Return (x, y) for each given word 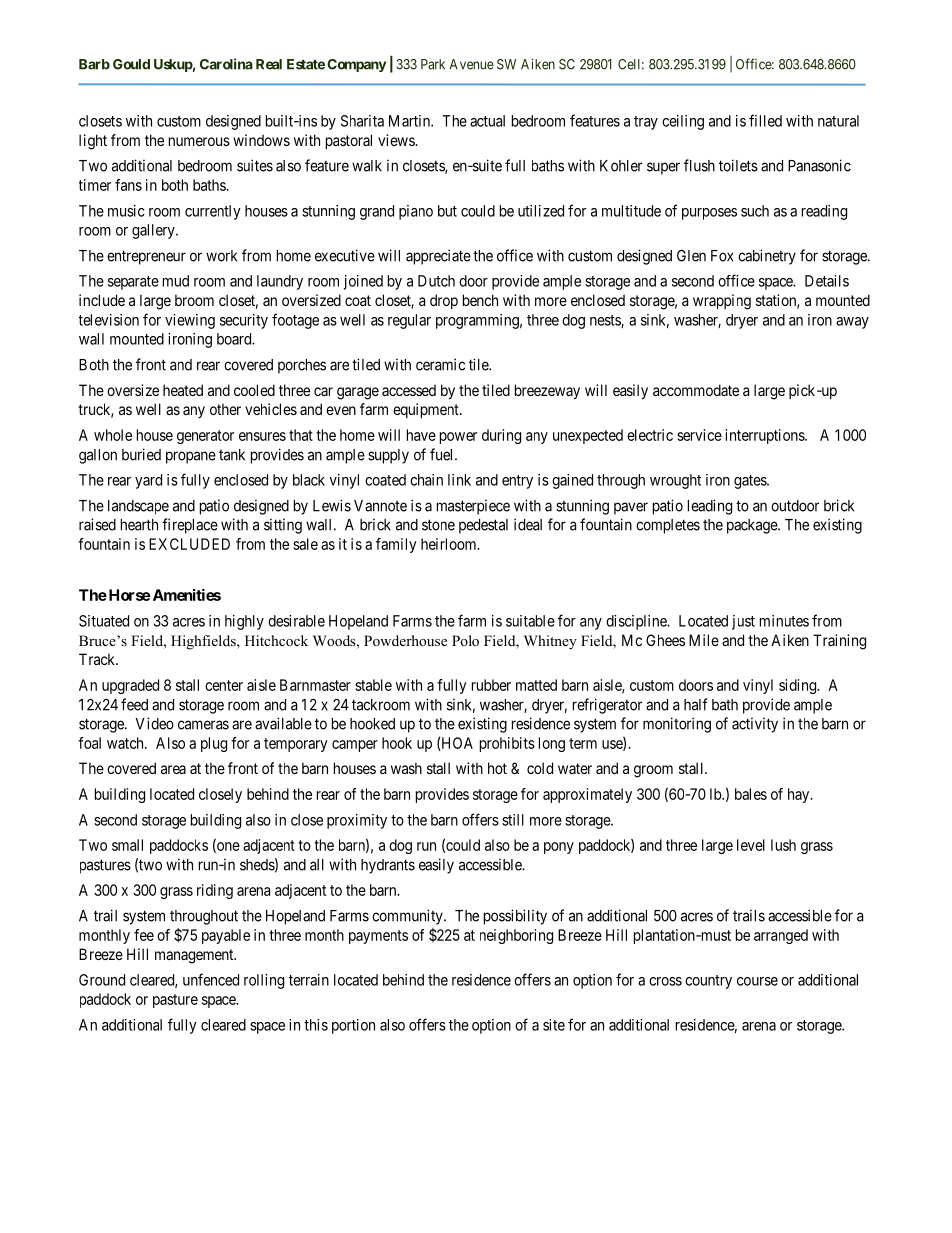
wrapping (722, 302)
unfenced (211, 979)
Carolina (226, 64)
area (173, 769)
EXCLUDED (189, 544)
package (753, 526)
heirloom (450, 544)
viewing (190, 321)
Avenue (472, 64)
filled (765, 120)
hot (497, 768)
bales (751, 794)
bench (480, 300)
